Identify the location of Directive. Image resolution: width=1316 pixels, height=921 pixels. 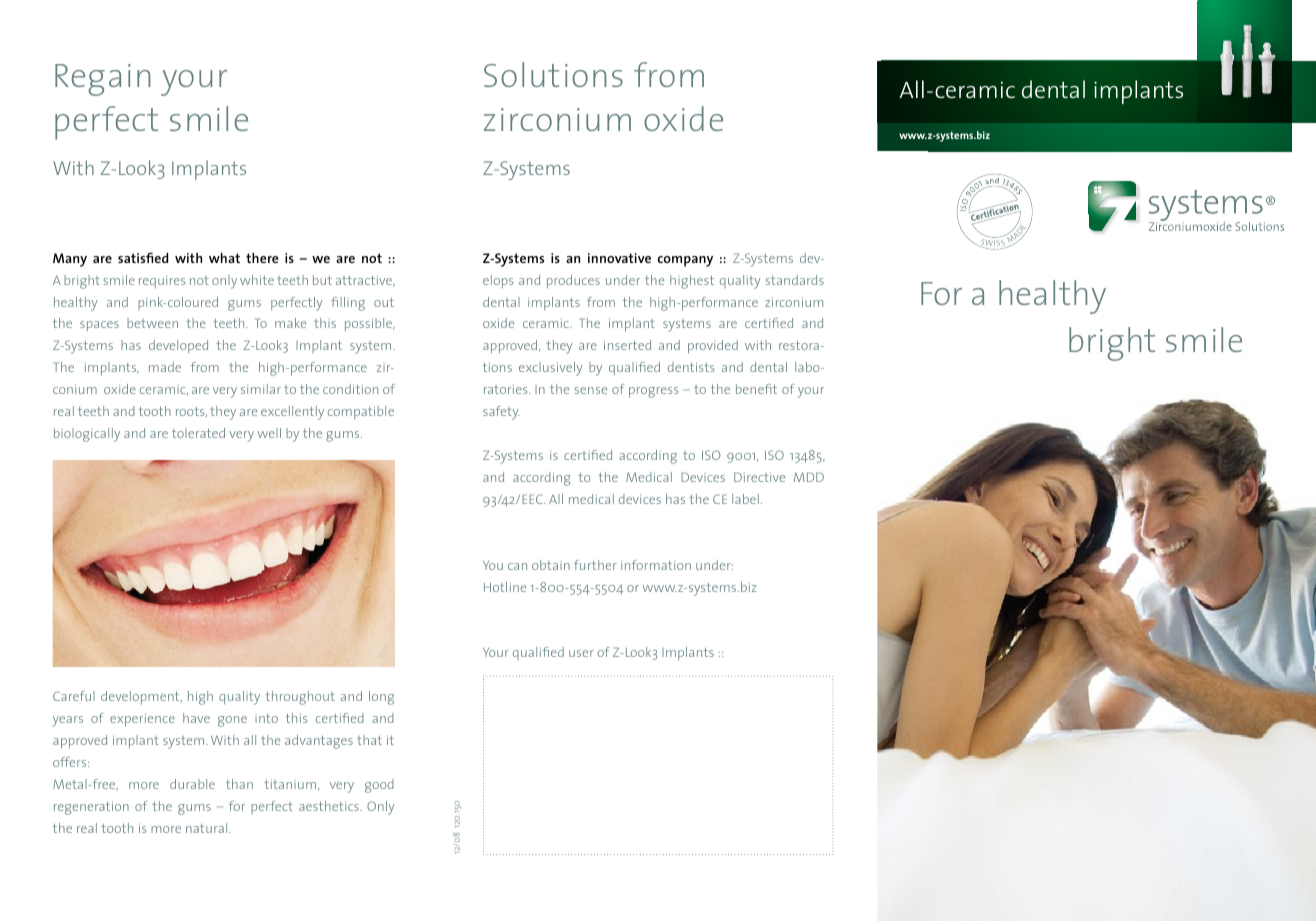
(759, 477).
